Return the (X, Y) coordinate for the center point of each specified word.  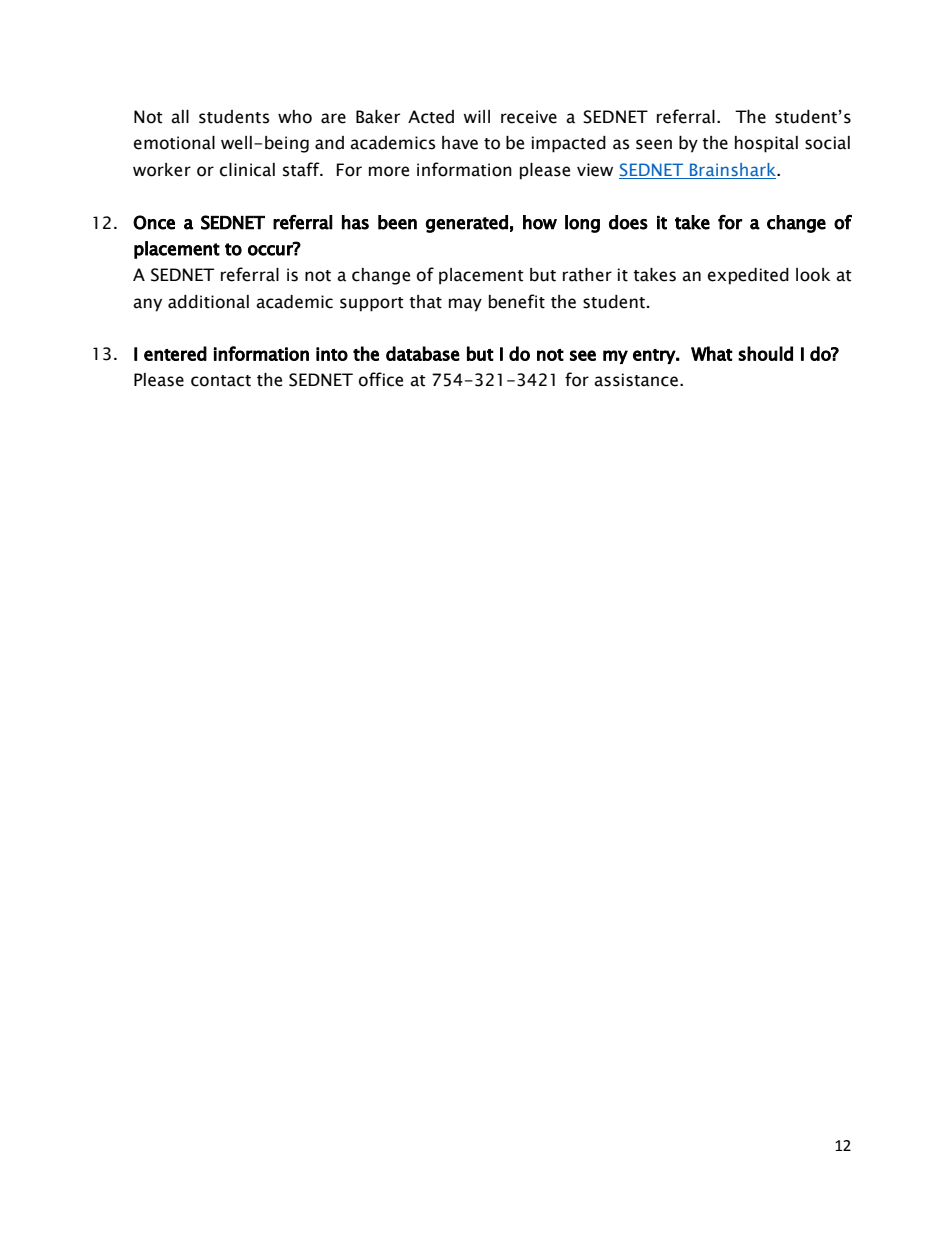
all (180, 117)
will (476, 116)
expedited (748, 276)
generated (467, 224)
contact (221, 381)
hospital (766, 144)
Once (154, 222)
